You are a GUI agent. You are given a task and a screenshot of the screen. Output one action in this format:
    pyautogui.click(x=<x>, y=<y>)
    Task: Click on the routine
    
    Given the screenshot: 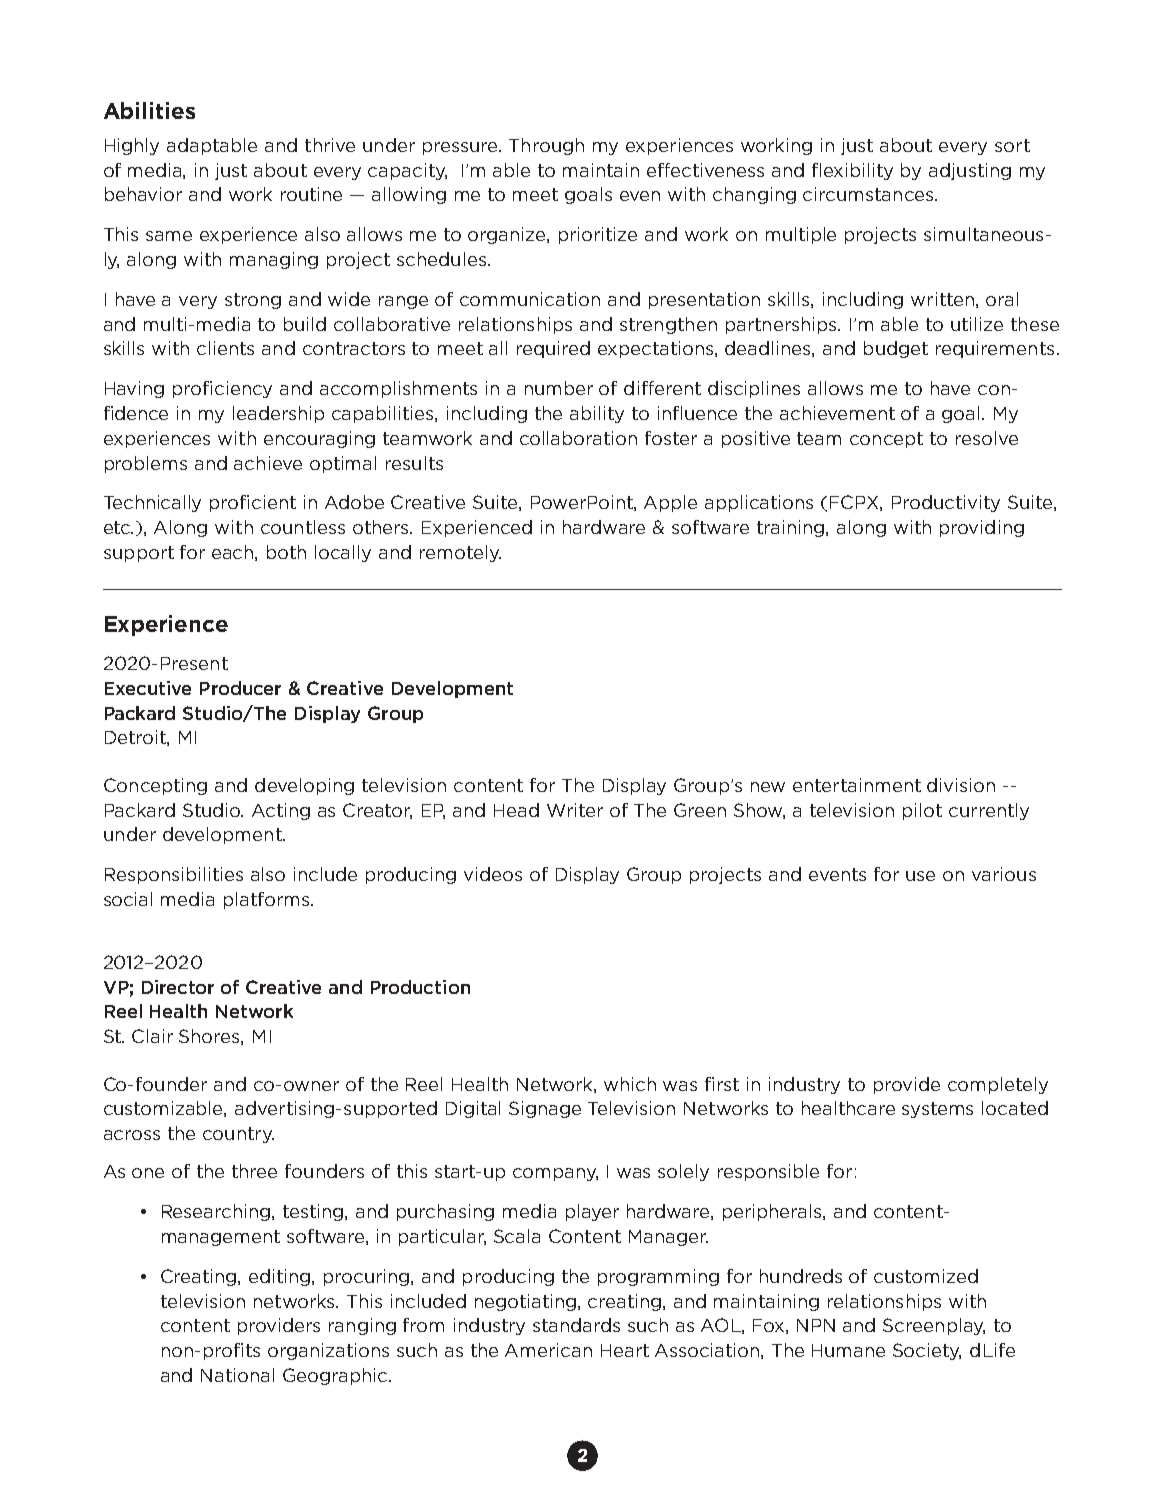 What is the action you would take?
    pyautogui.click(x=311, y=194)
